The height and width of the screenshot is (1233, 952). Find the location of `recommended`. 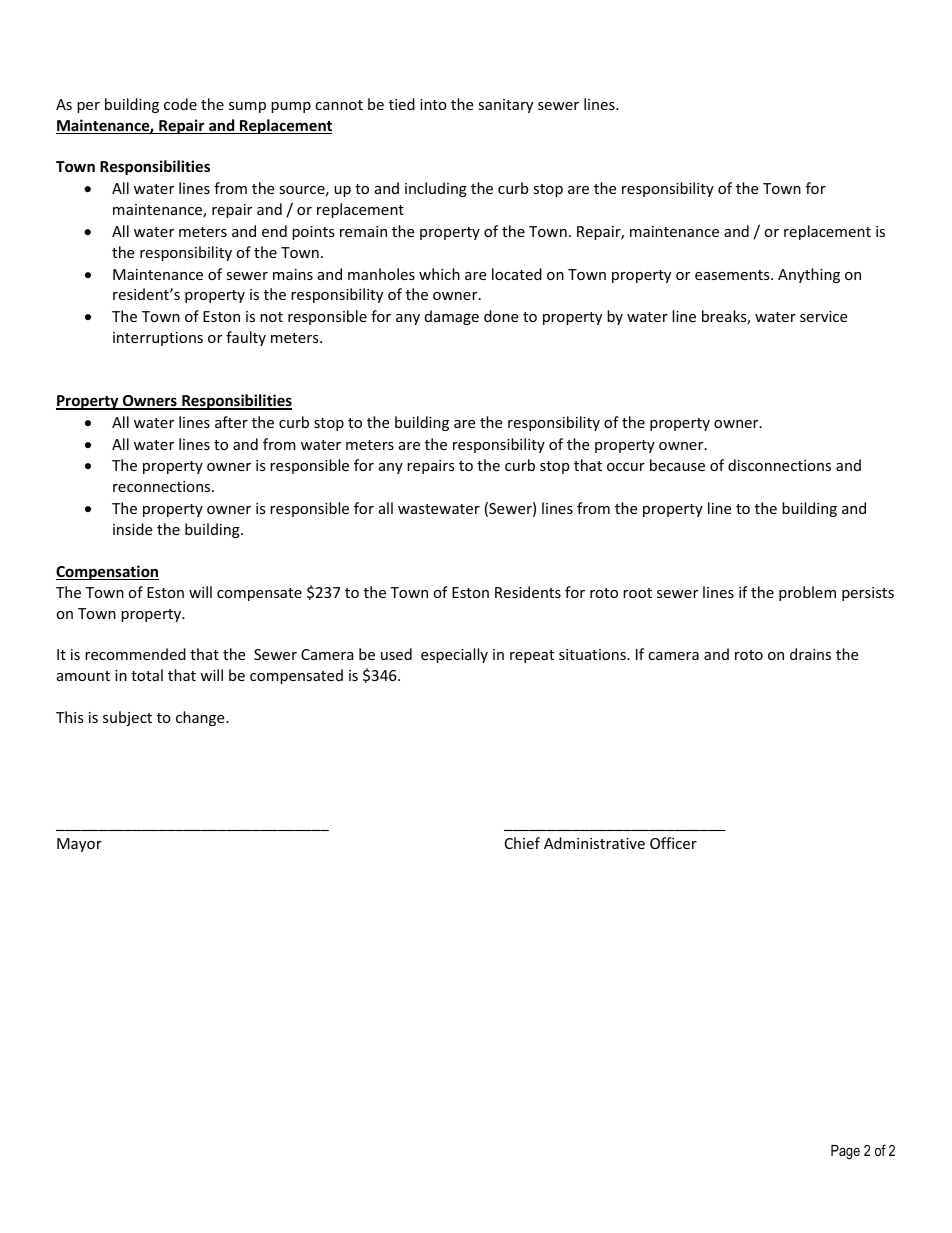

recommended is located at coordinates (135, 654).
